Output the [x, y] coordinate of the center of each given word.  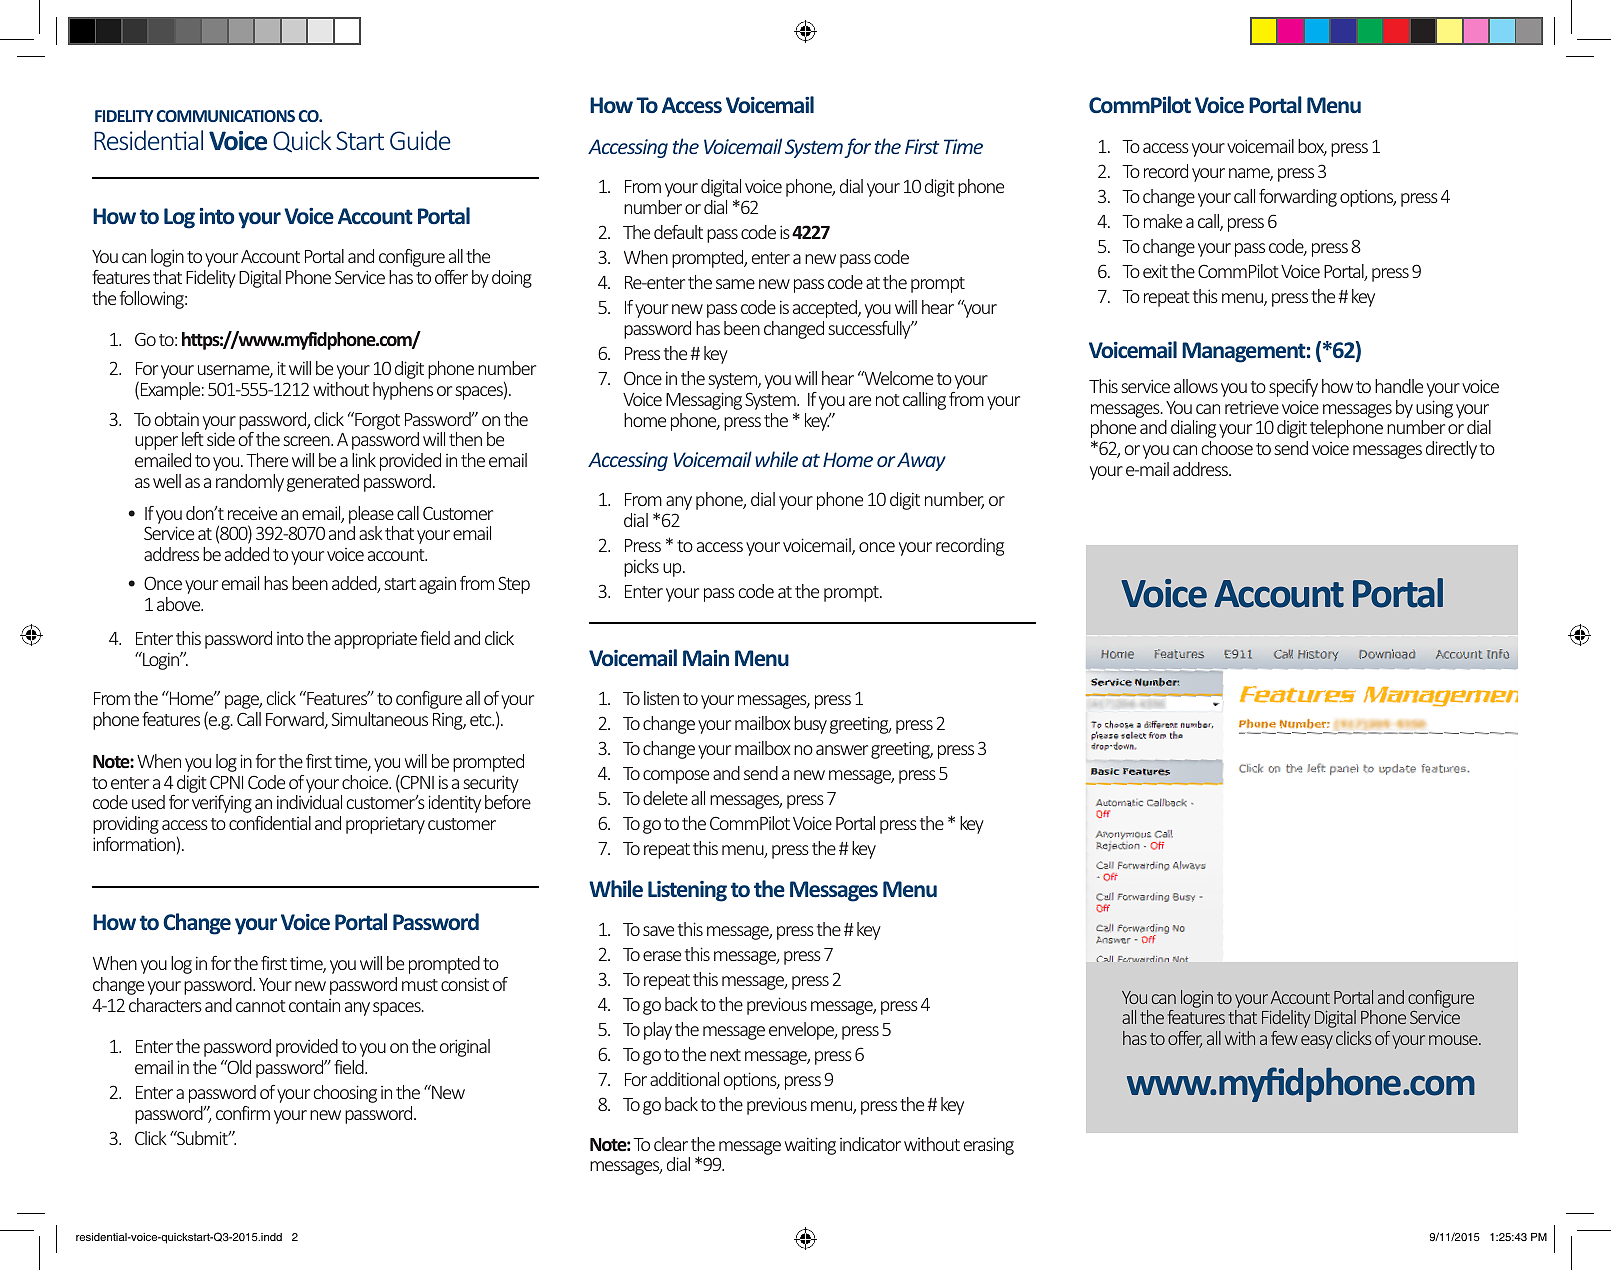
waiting [810, 1146]
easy [1317, 1042]
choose [1227, 448]
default [678, 232]
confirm [243, 1113]
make [1163, 221]
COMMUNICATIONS [225, 116]
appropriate [375, 640]
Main [706, 658]
